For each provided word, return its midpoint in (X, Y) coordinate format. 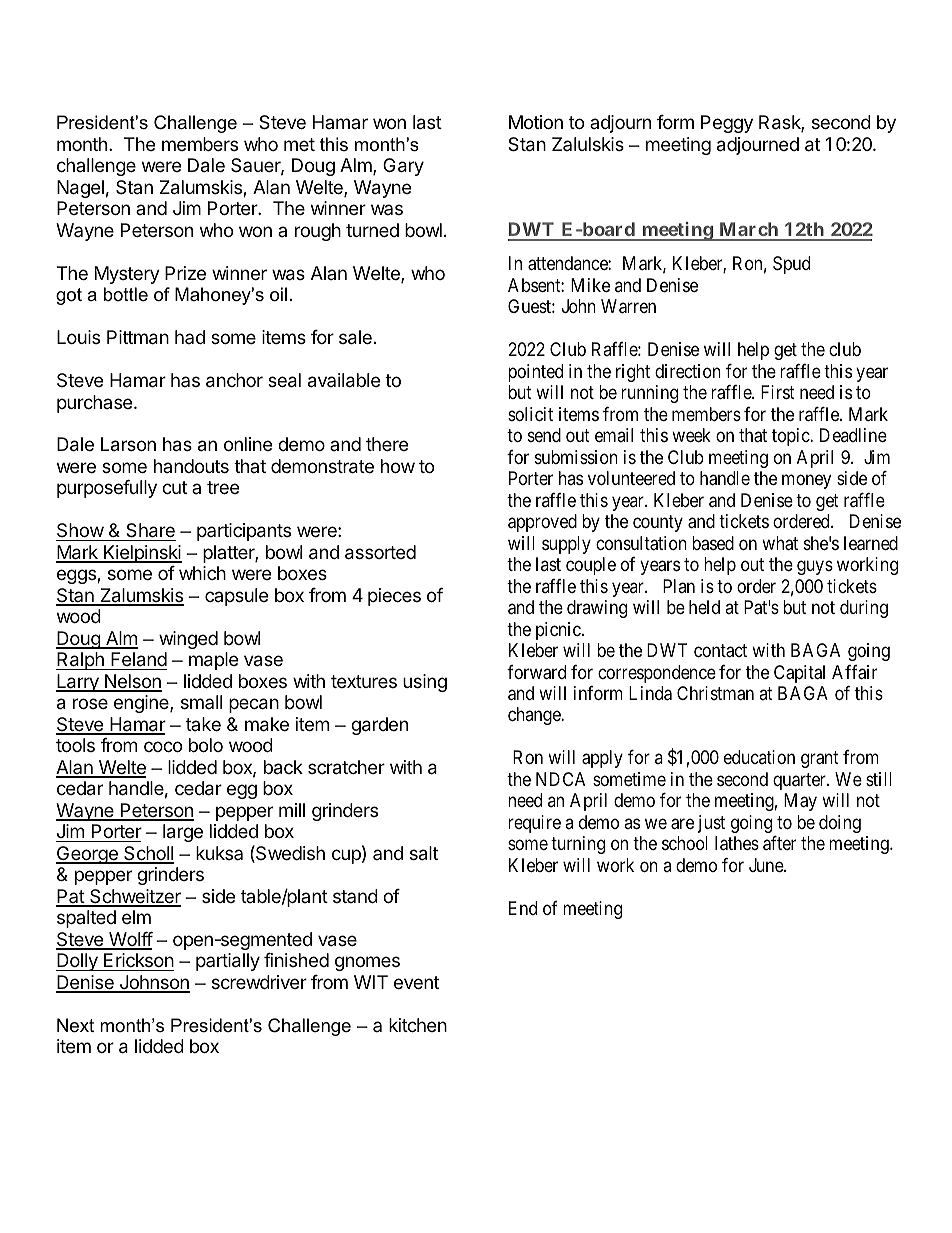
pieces (394, 597)
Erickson (139, 960)
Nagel (80, 189)
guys (815, 567)
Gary (403, 167)
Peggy (727, 124)
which (202, 573)
